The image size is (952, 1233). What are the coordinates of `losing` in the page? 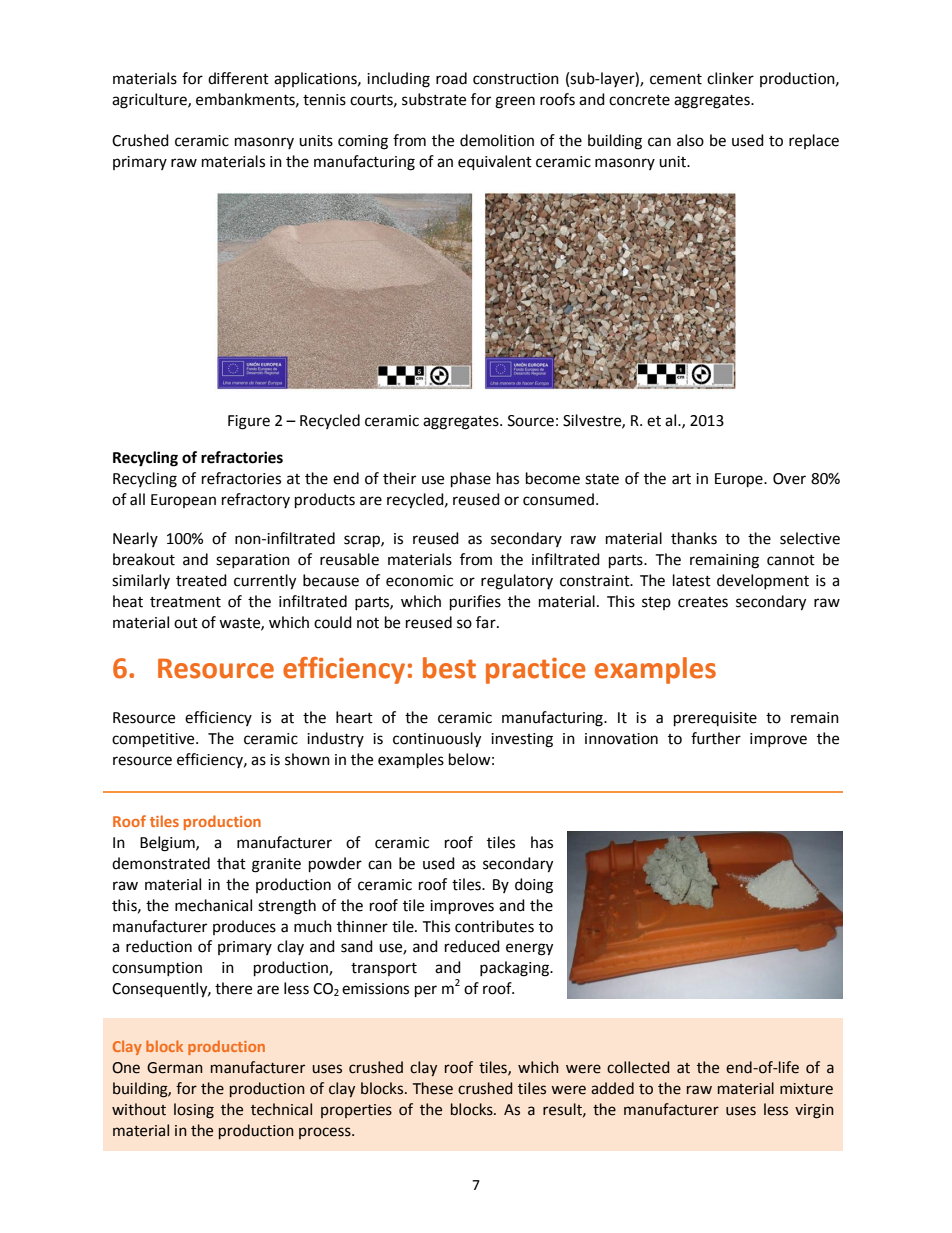 It's located at (194, 1111).
